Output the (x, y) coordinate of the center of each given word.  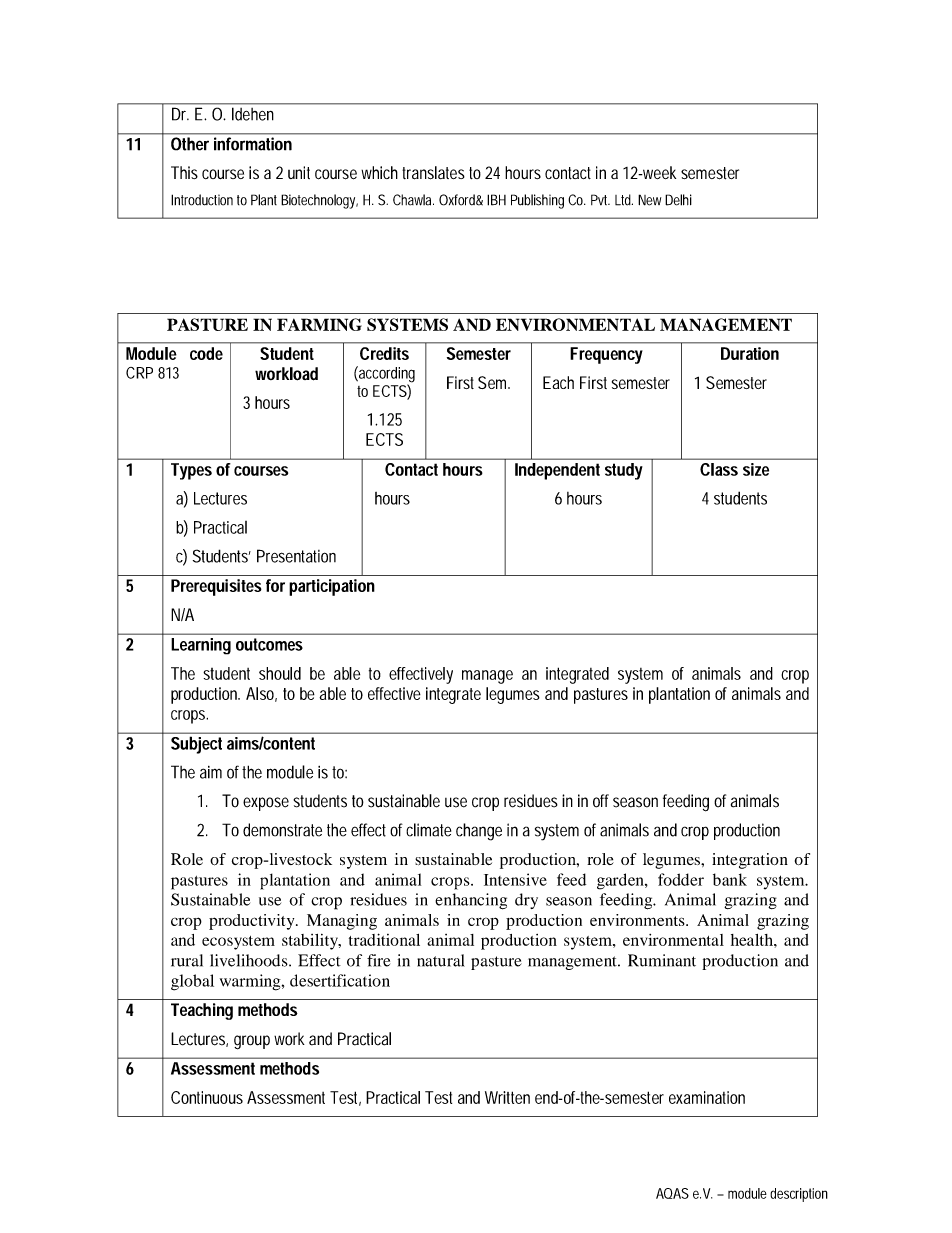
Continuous (207, 1097)
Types (191, 471)
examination (707, 1097)
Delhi (678, 200)
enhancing (471, 901)
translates (433, 173)
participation (332, 587)
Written (507, 1097)
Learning (201, 646)
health (753, 940)
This (184, 172)
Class (719, 469)
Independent (557, 471)
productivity (253, 922)
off (601, 801)
